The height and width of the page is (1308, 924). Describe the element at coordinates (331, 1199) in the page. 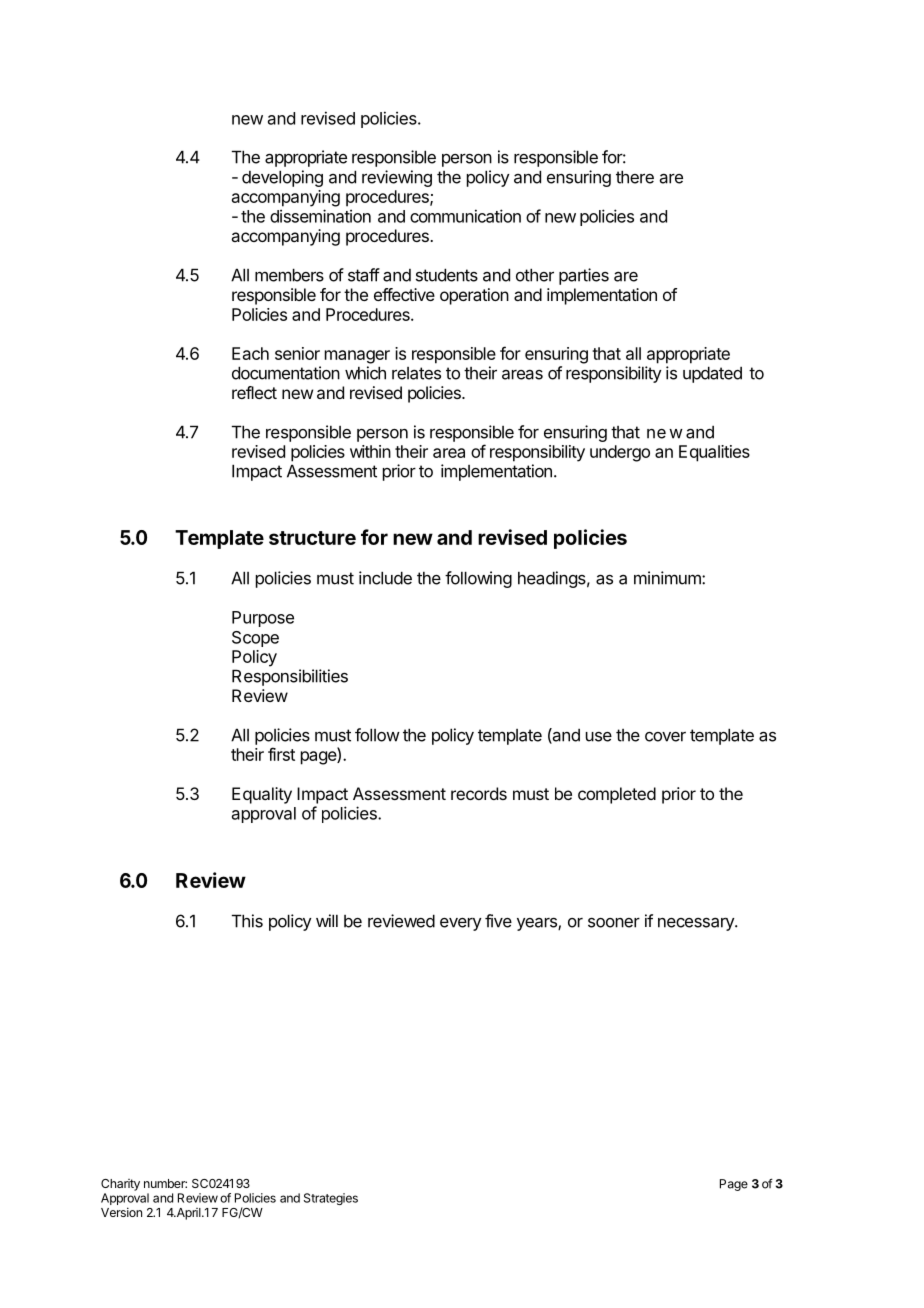

I see `Strategies` at that location.
